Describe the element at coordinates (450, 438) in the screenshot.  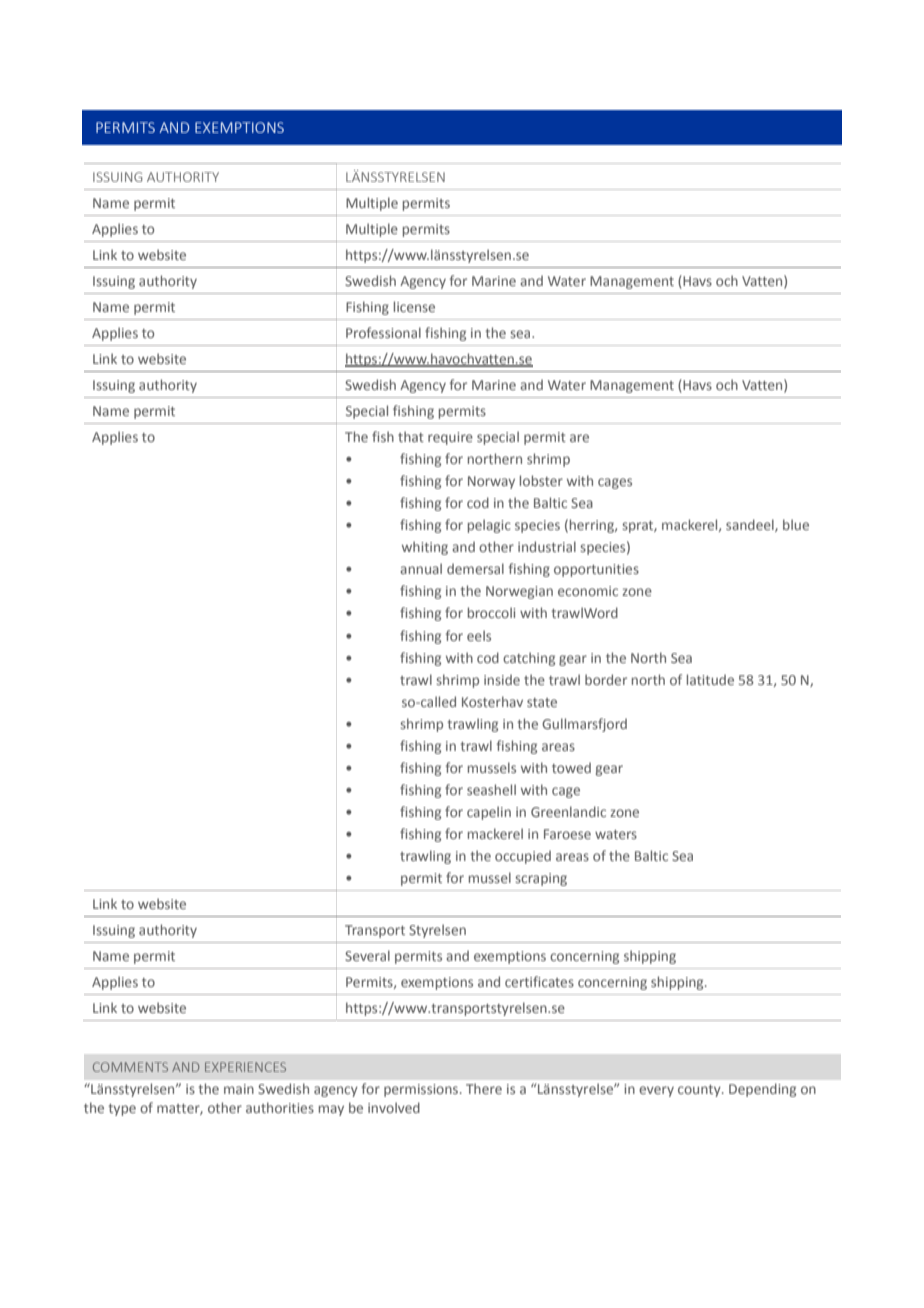
I see `require` at that location.
